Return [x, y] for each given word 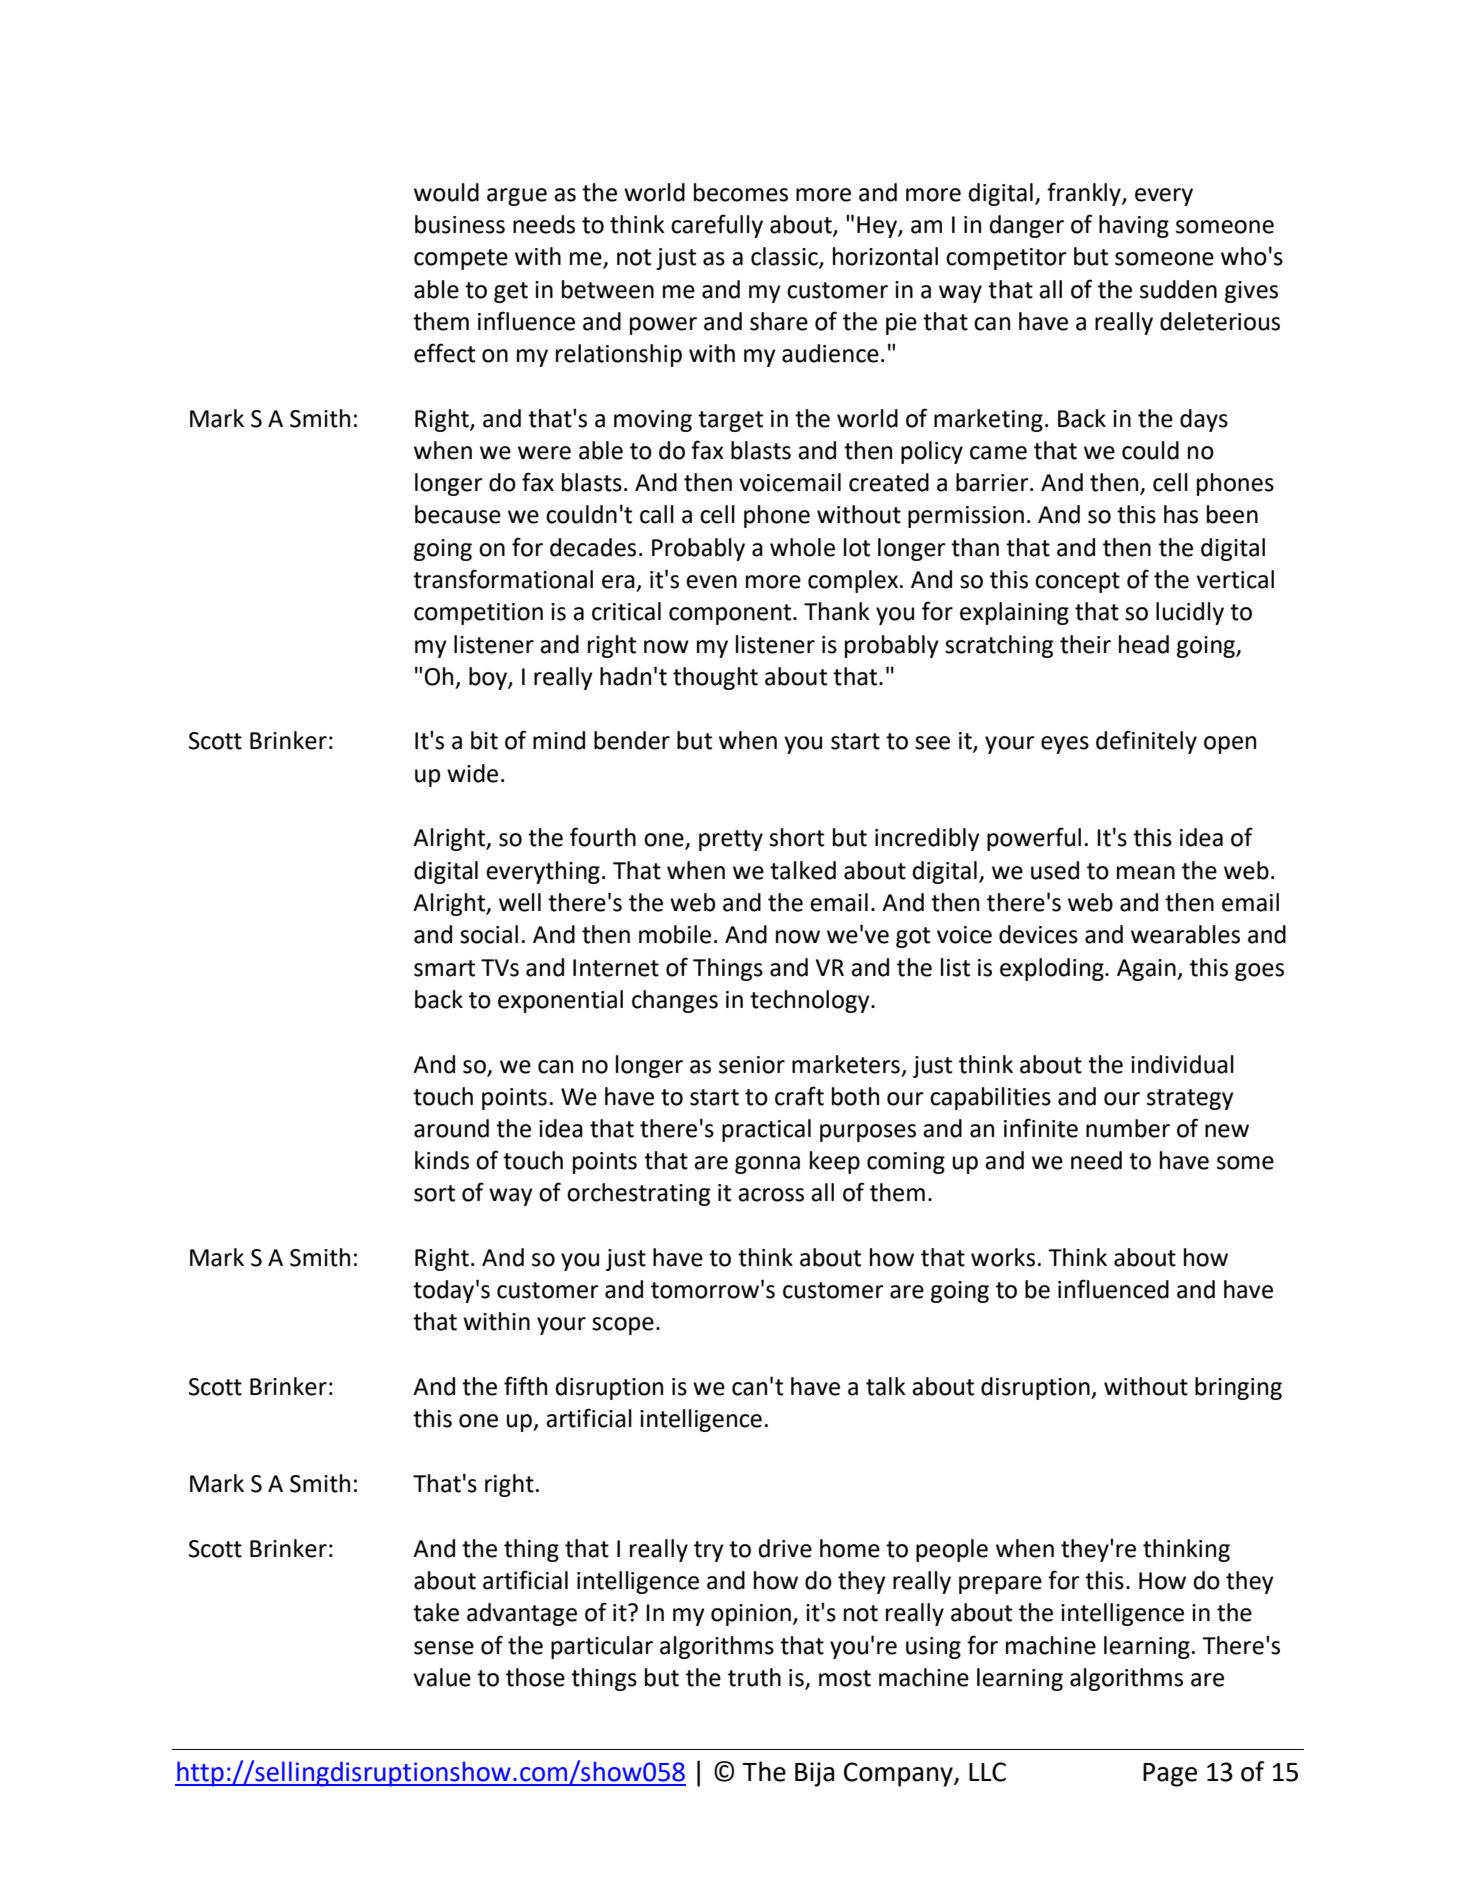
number [1128, 1128]
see [932, 743]
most [845, 1678]
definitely [1146, 742]
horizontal [885, 256]
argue [517, 197]
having [1134, 226]
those [535, 1677]
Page [1170, 1775]
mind [559, 740]
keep [835, 1162]
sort [434, 1193]
